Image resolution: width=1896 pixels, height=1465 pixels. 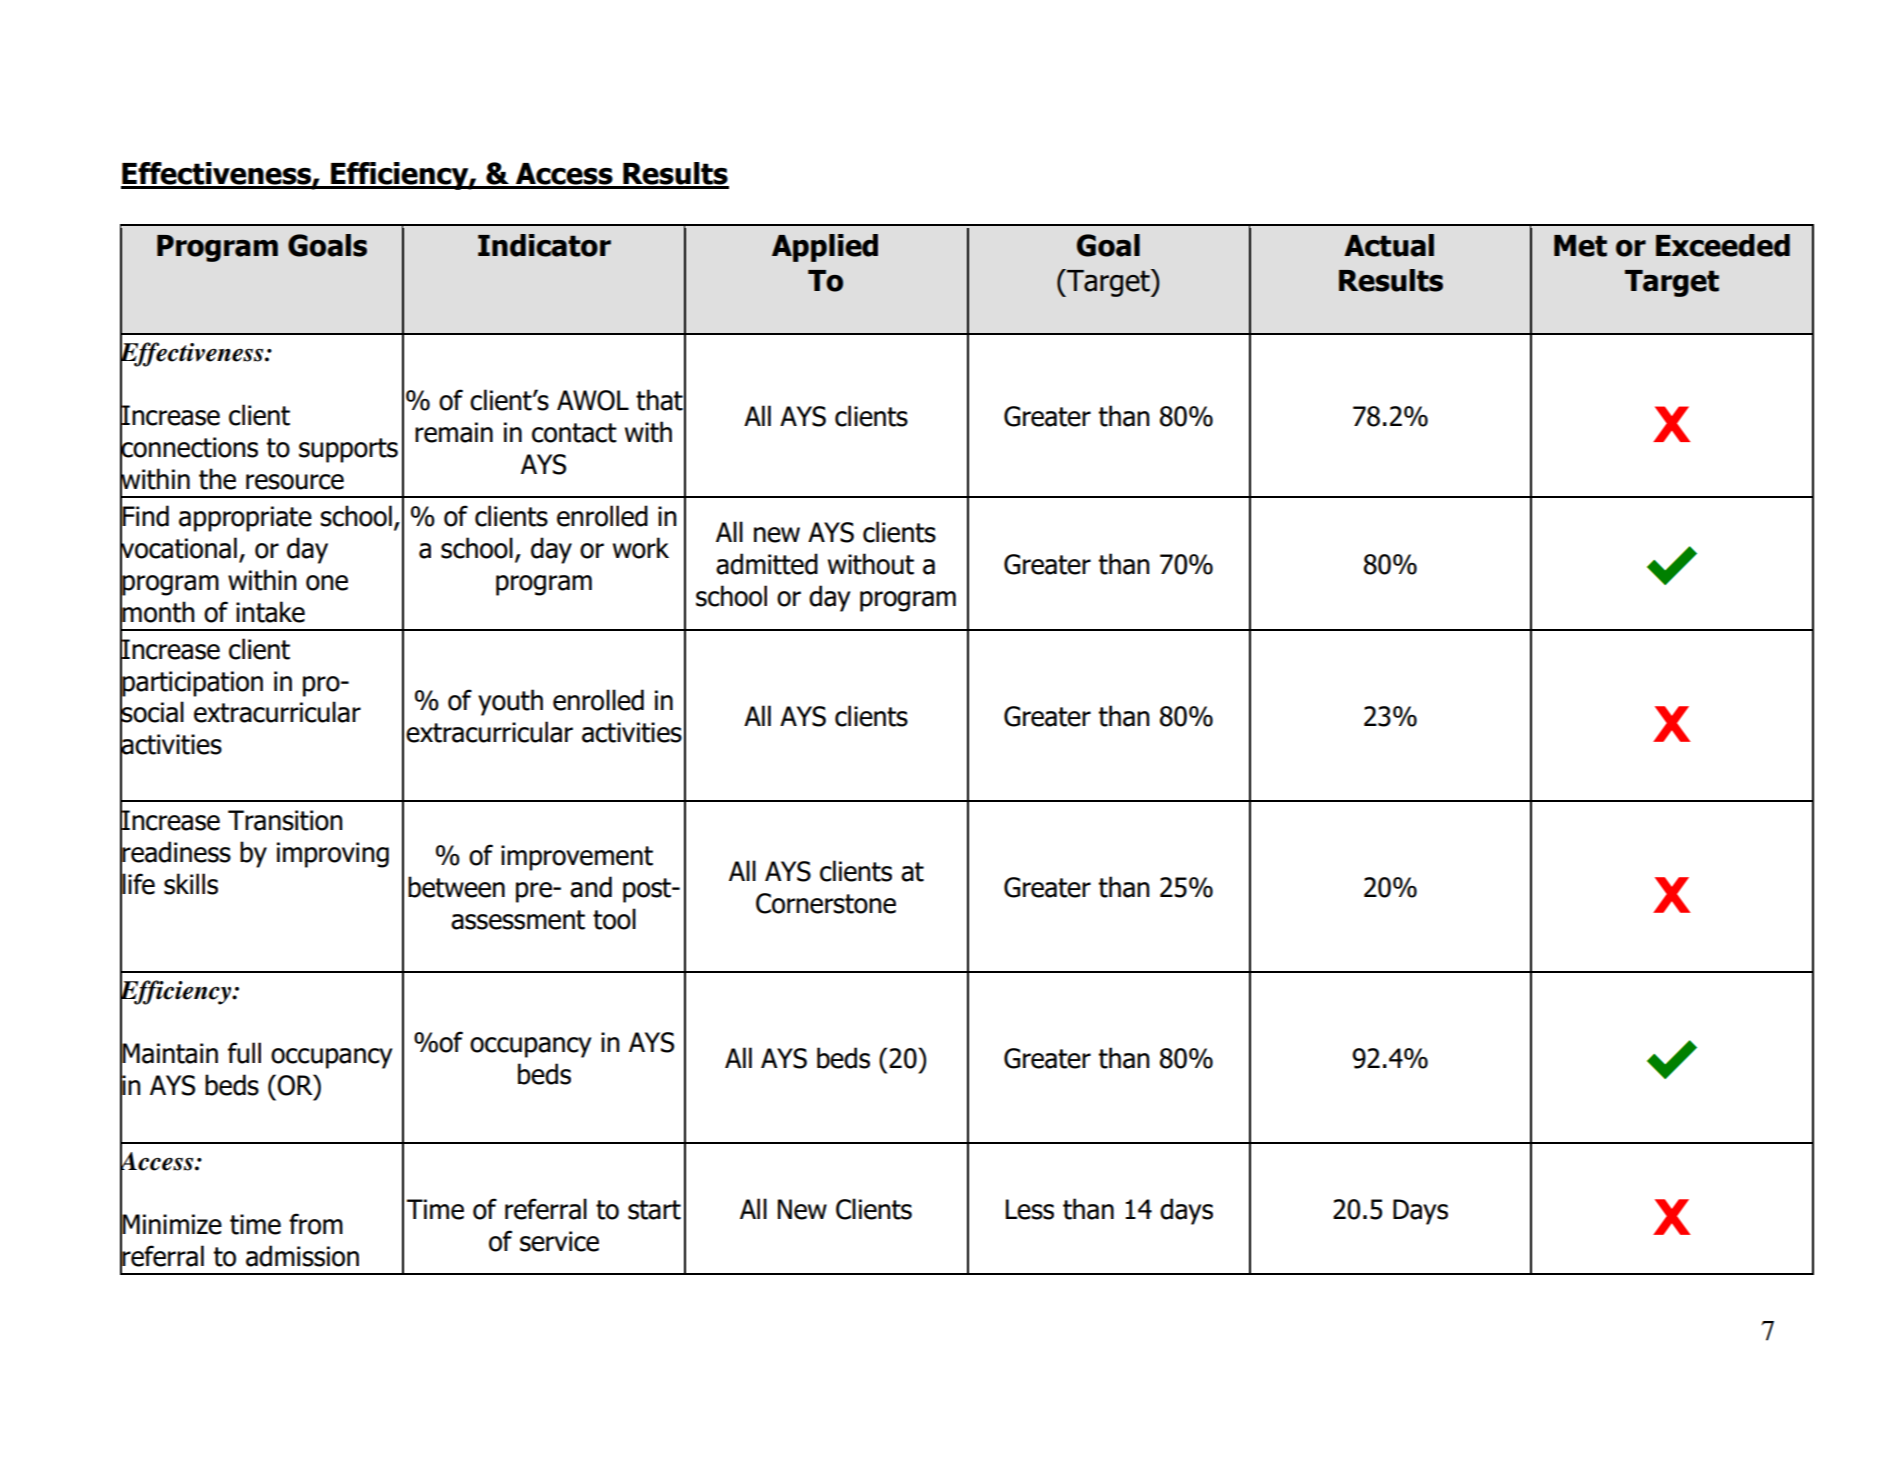 I want to click on from, so click(x=316, y=1224).
